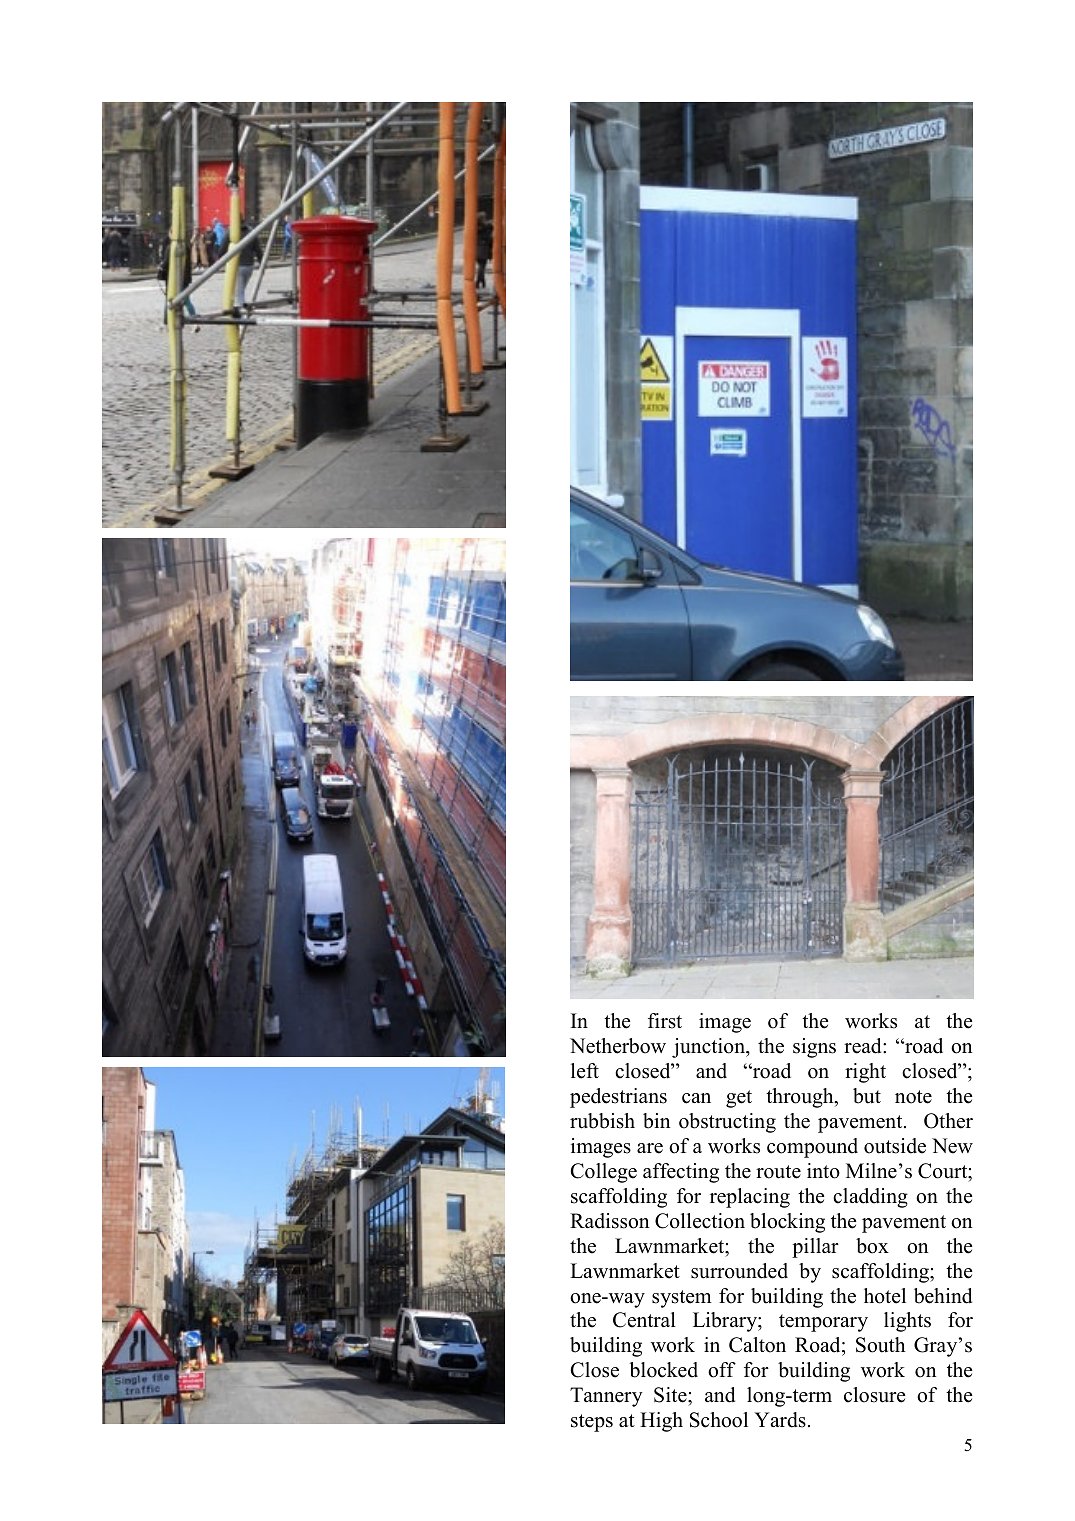 This screenshot has height=1521, width=1075. Describe the element at coordinates (864, 1046) in the screenshot. I see `read` at that location.
